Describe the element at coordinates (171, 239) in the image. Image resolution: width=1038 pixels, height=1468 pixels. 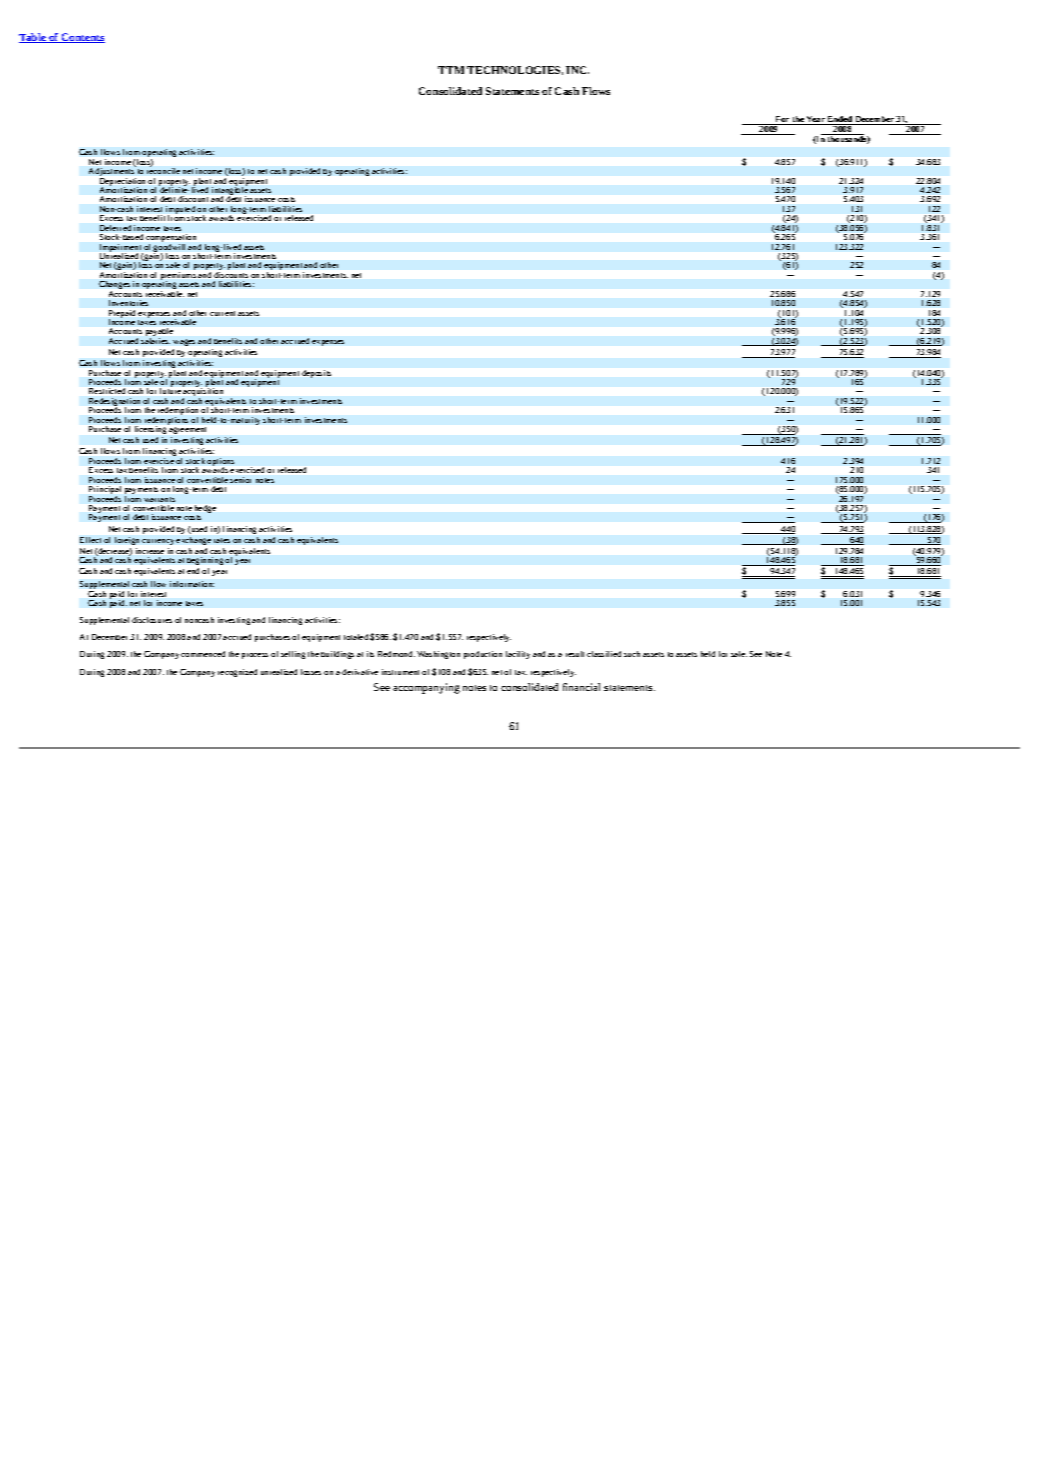
I see `compensation` at that location.
